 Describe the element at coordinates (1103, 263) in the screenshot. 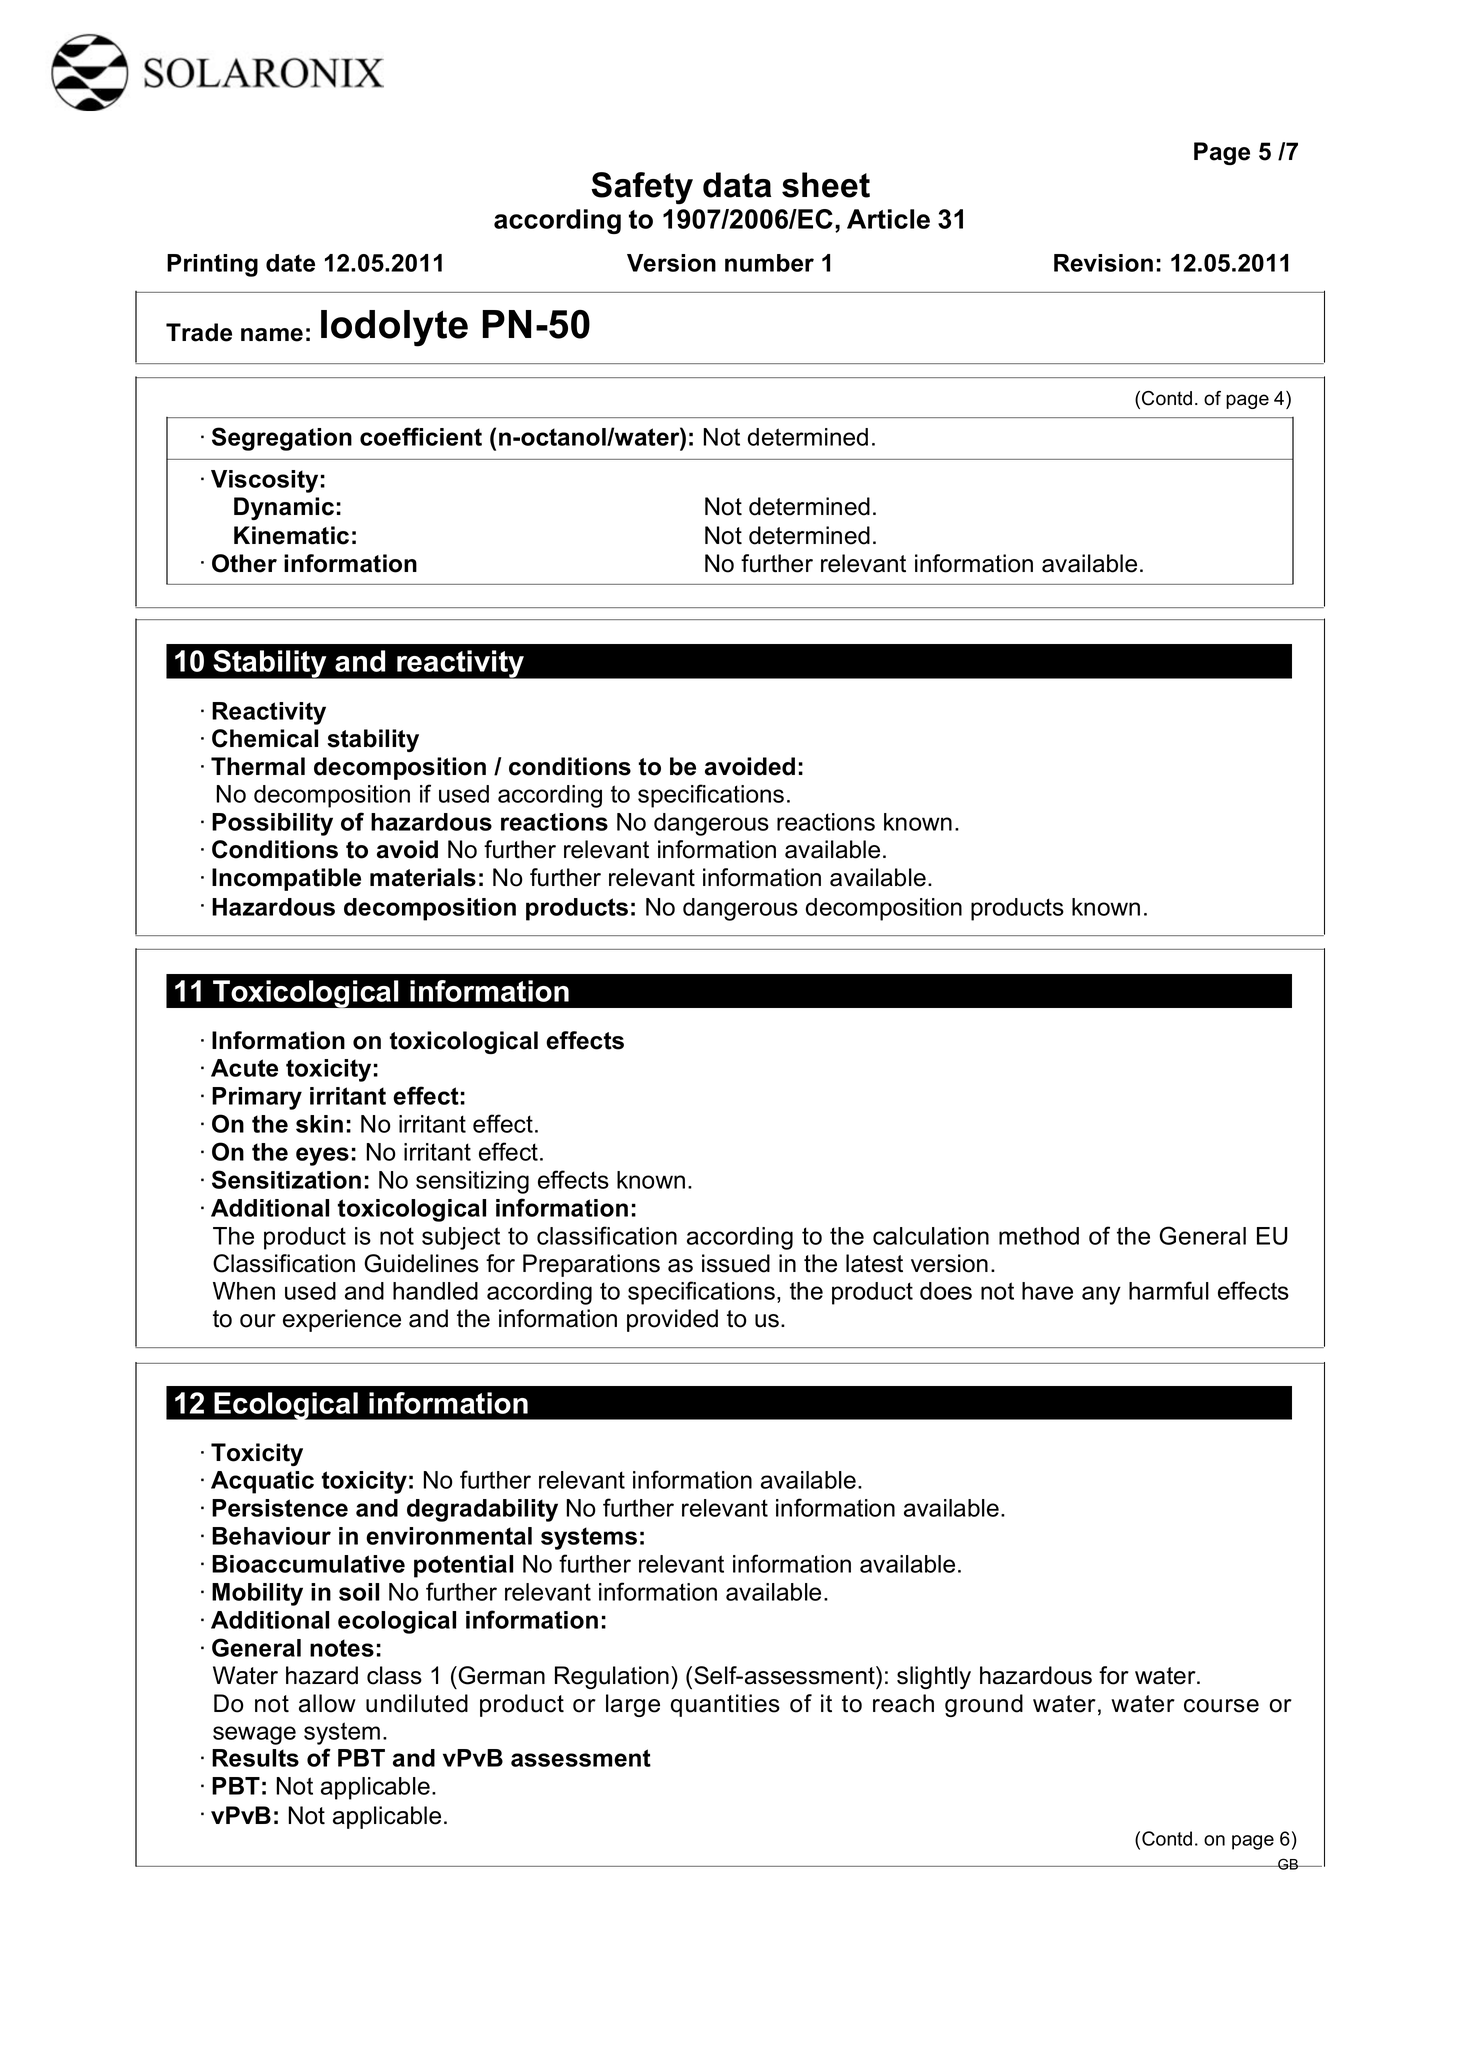

I see `Revision` at that location.
